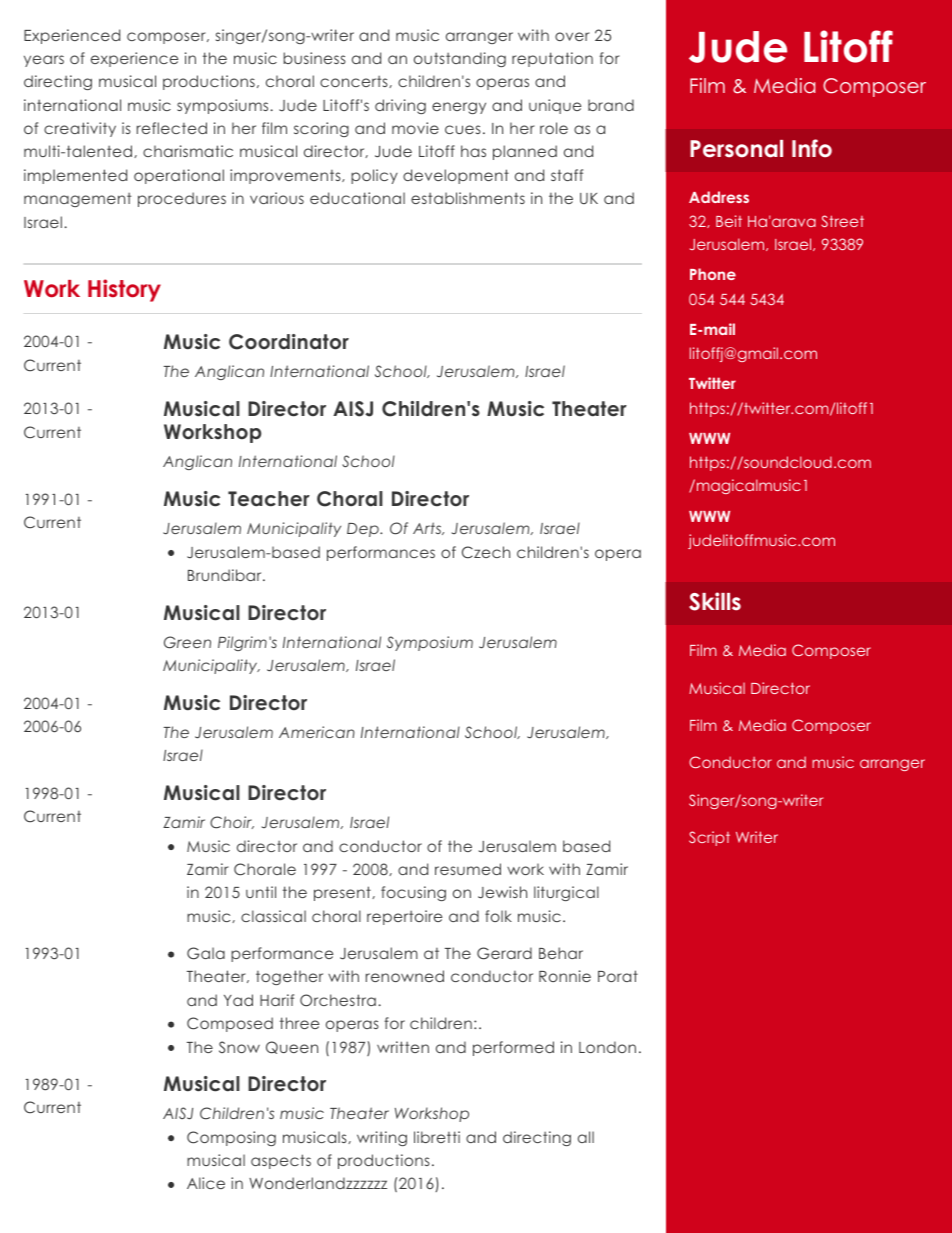 This document has width=952, height=1233. I want to click on reflected, so click(172, 128).
